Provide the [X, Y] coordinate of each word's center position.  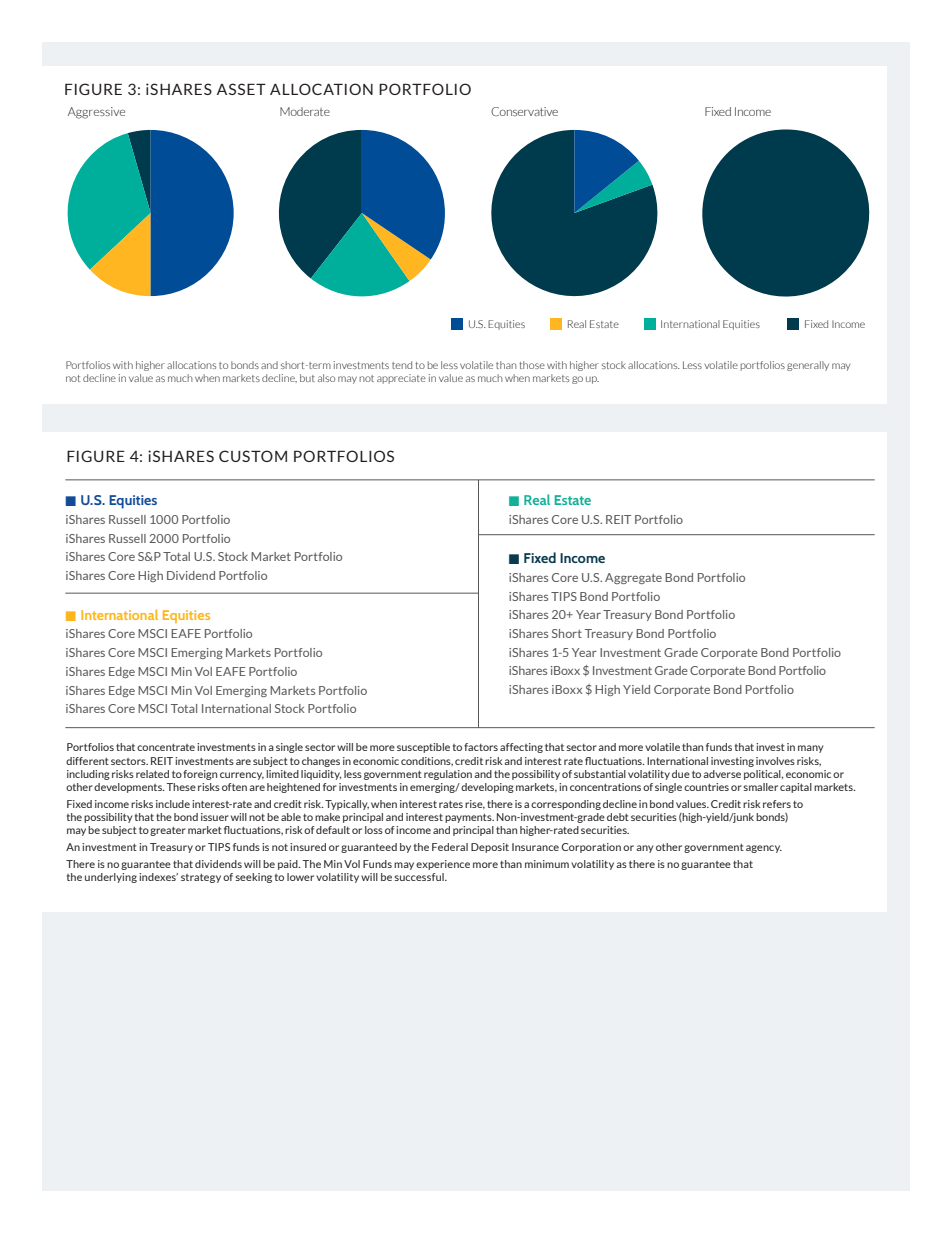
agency [764, 849]
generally [808, 366]
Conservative [524, 111]
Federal [450, 847]
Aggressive [96, 113]
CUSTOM [253, 456]
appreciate [401, 379]
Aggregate [633, 578]
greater [168, 831]
